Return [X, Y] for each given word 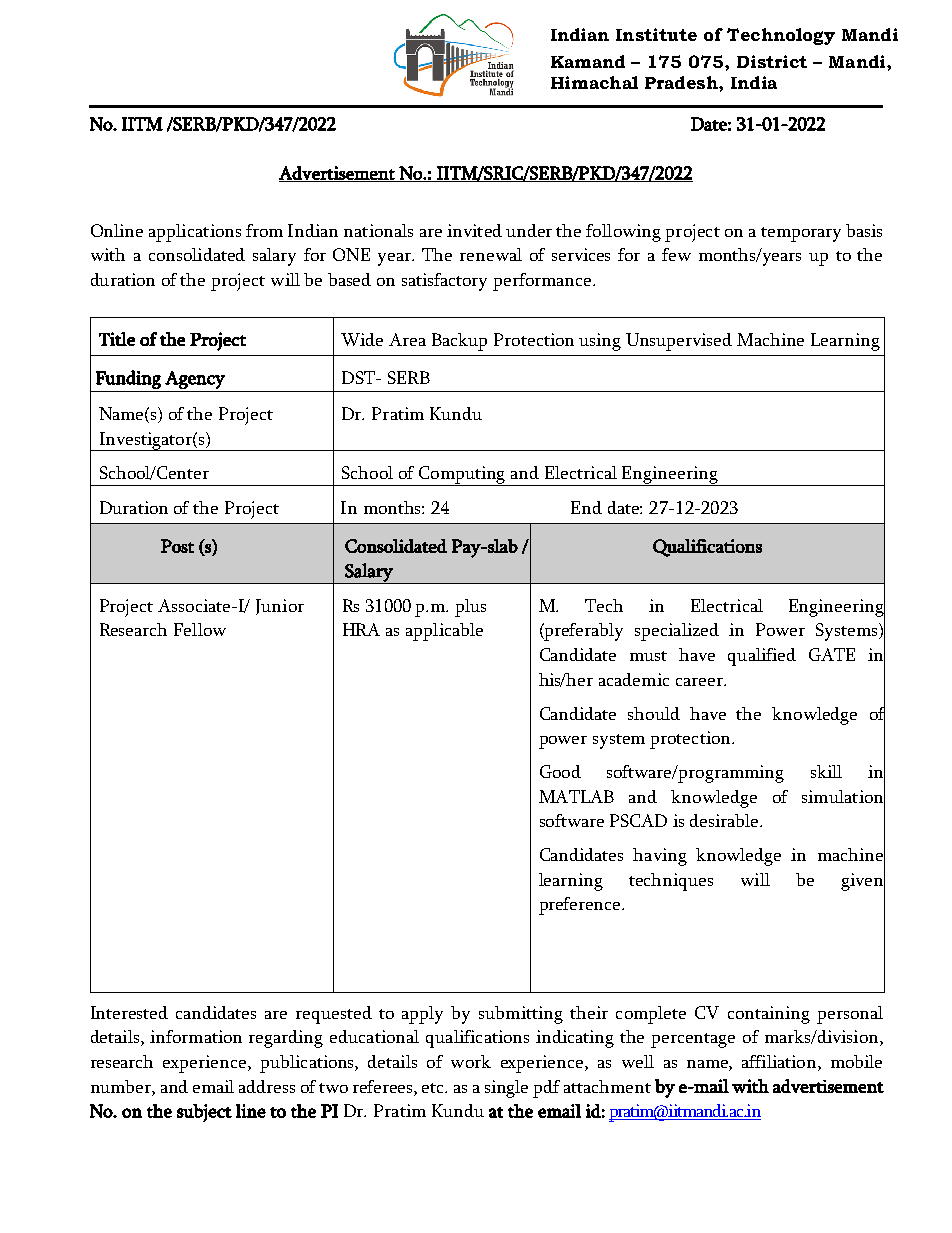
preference [581, 906]
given [863, 882]
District [772, 61]
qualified [762, 657]
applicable [444, 632]
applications [195, 233]
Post [177, 546]
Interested [129, 1012]
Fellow [200, 629]
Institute [656, 34]
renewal [491, 254]
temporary [801, 234]
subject [204, 1113]
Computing [462, 476]
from [264, 230]
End [586, 507]
